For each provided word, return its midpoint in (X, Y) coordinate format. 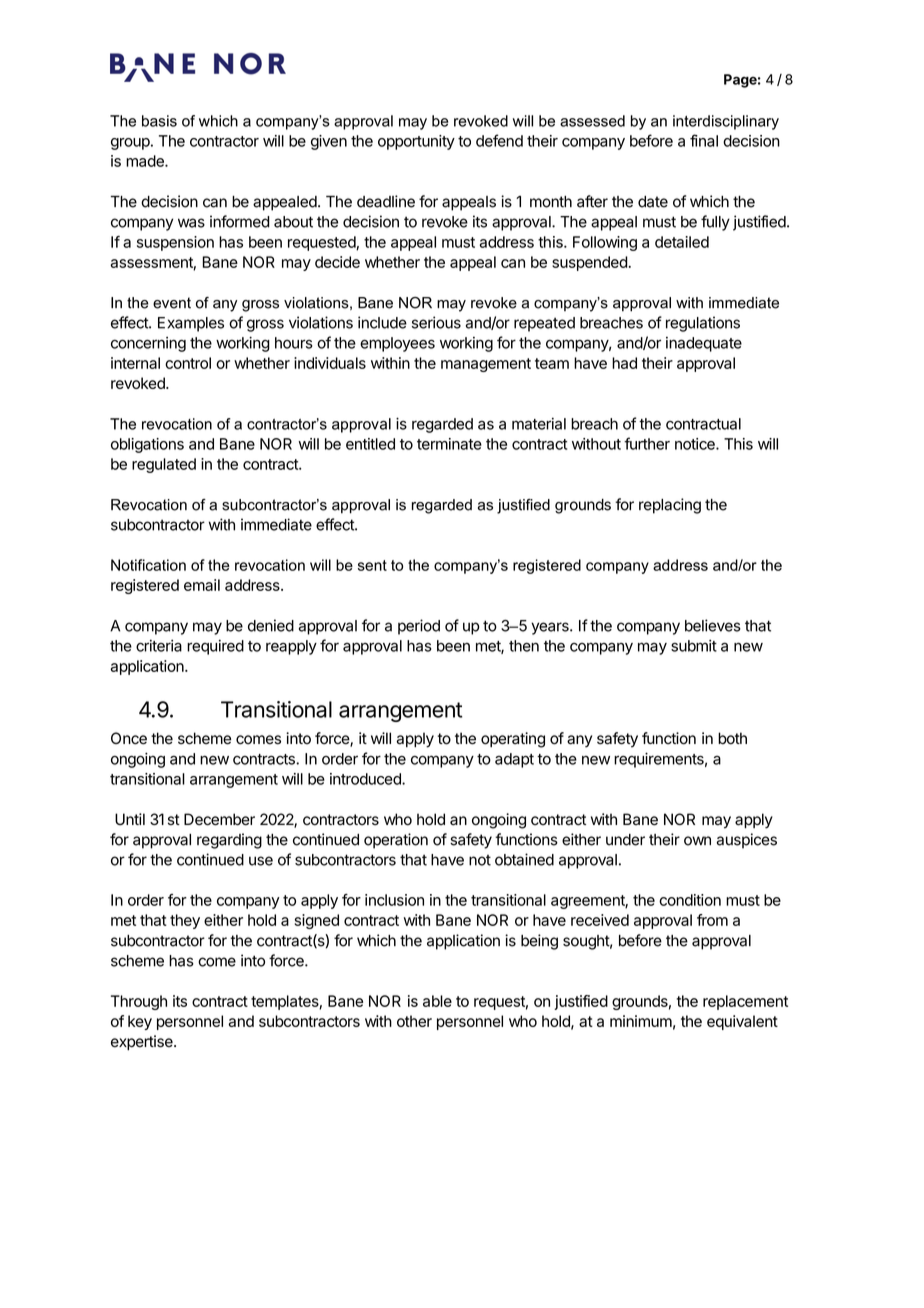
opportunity (416, 142)
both (732, 738)
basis (159, 121)
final (704, 140)
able (437, 1001)
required (215, 647)
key (140, 1022)
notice (696, 444)
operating (513, 740)
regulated (164, 465)
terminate (449, 444)
